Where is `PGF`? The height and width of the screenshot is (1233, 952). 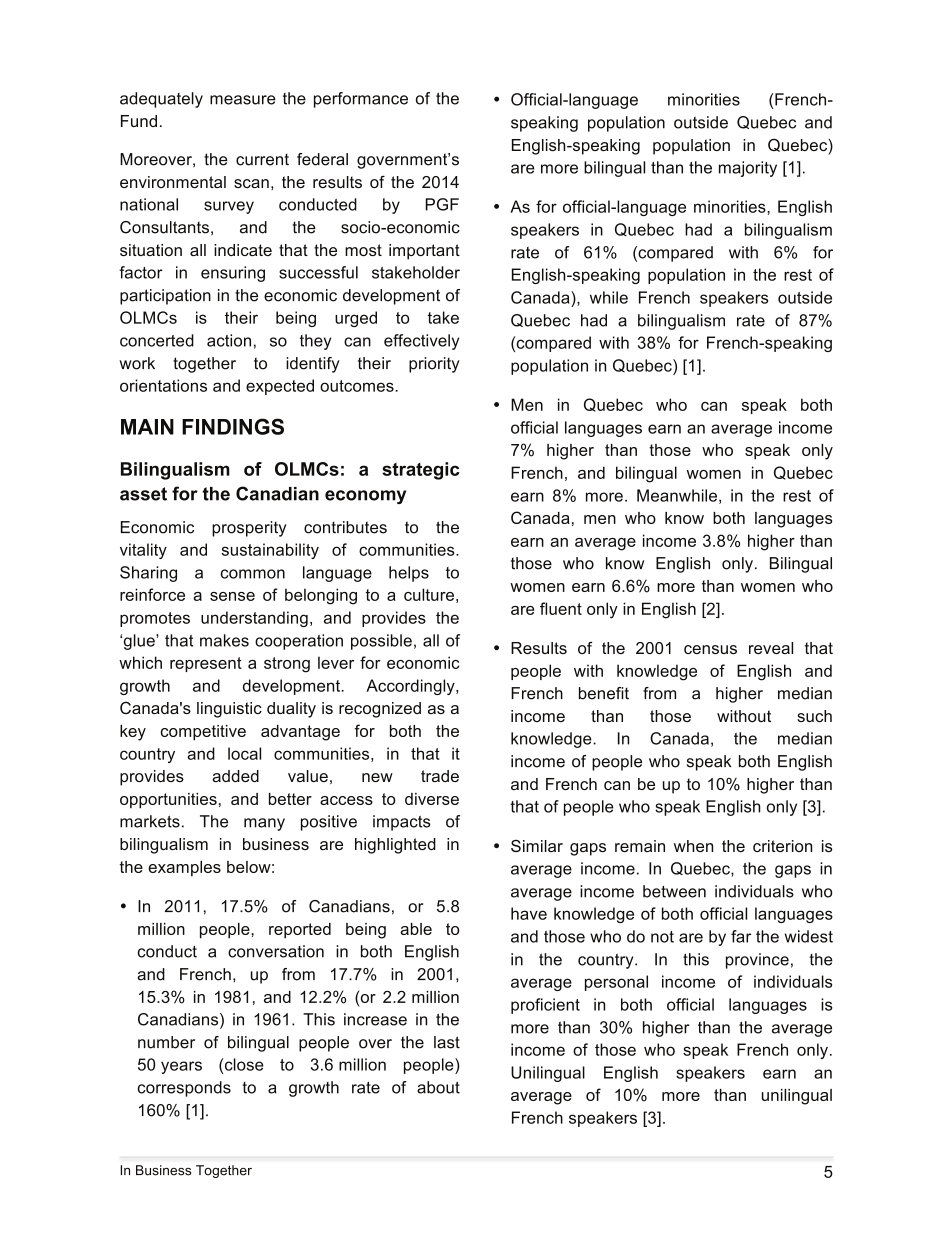 PGF is located at coordinates (442, 204).
